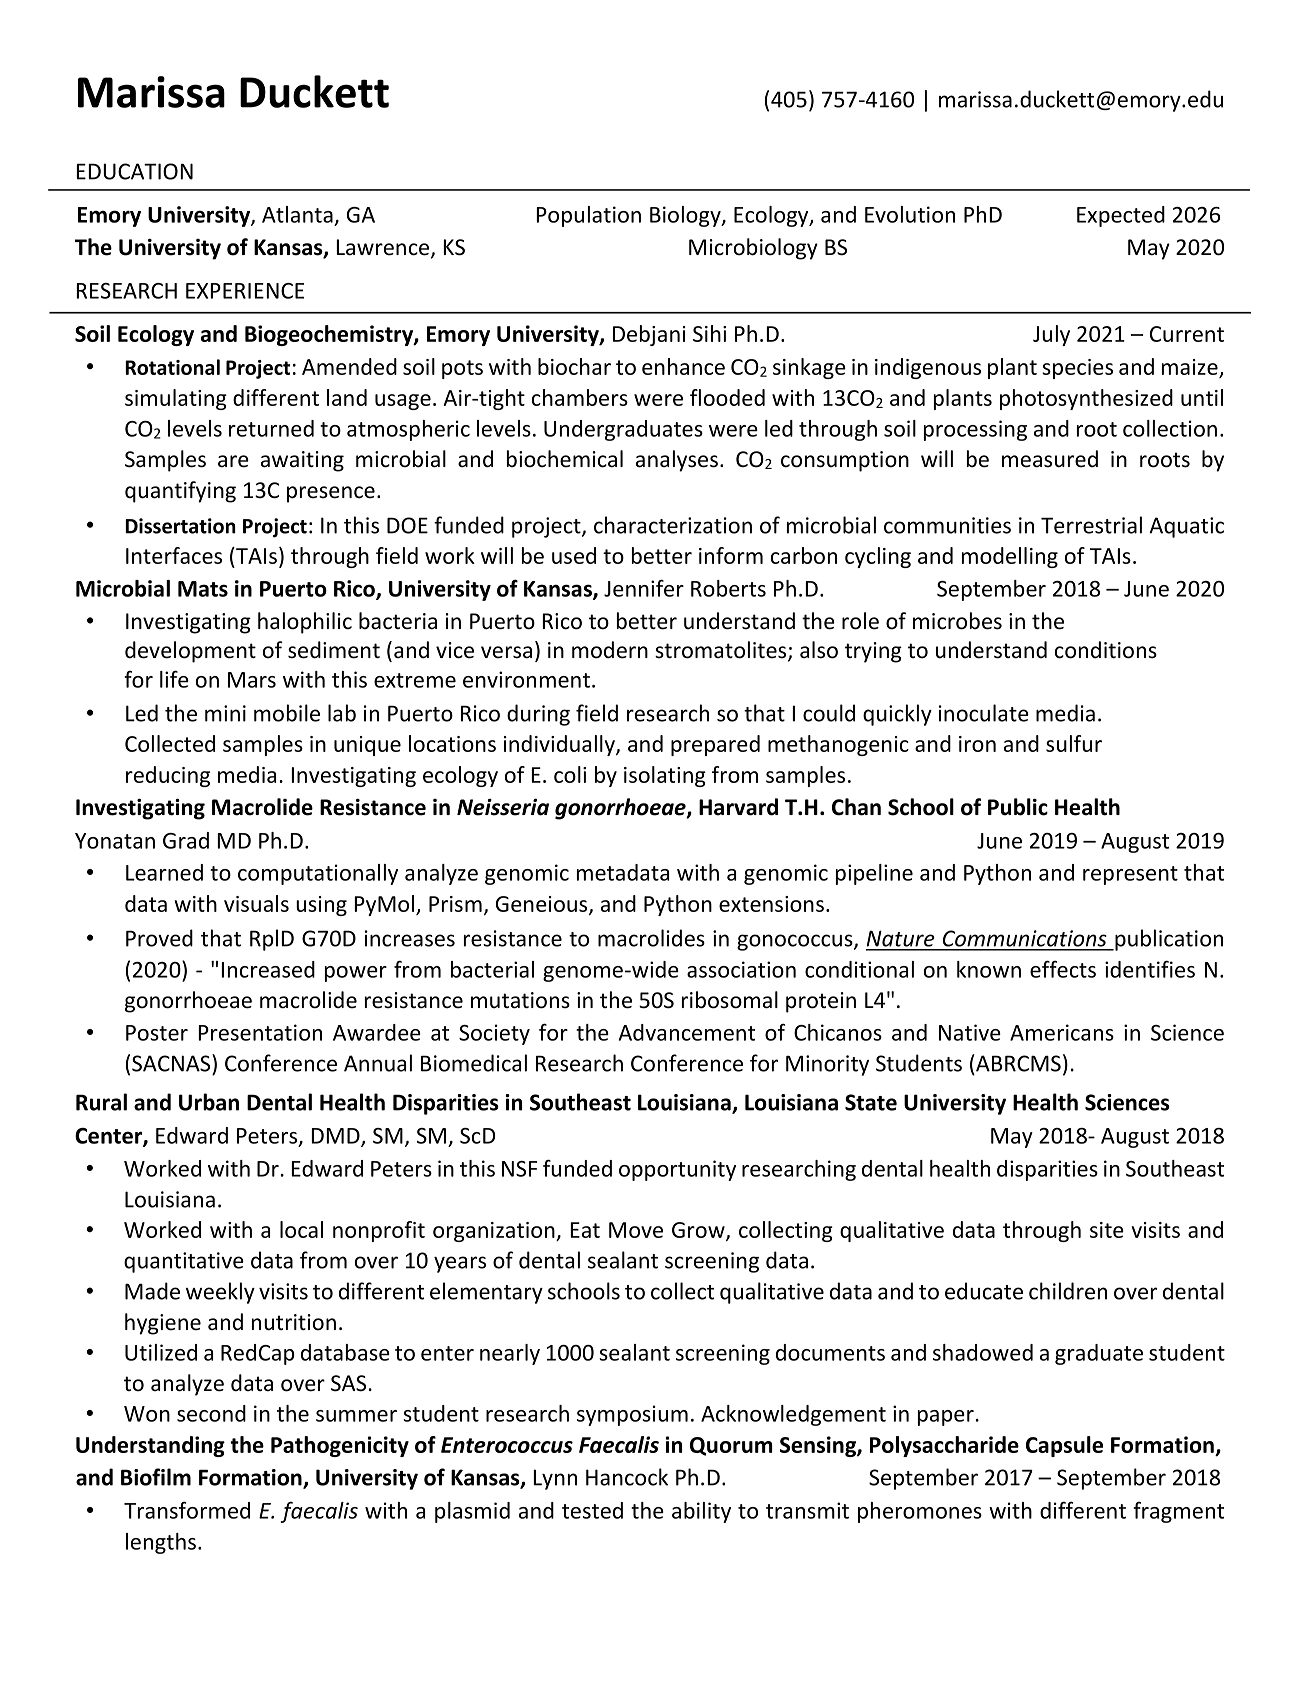  I want to click on Transformed, so click(187, 1510).
